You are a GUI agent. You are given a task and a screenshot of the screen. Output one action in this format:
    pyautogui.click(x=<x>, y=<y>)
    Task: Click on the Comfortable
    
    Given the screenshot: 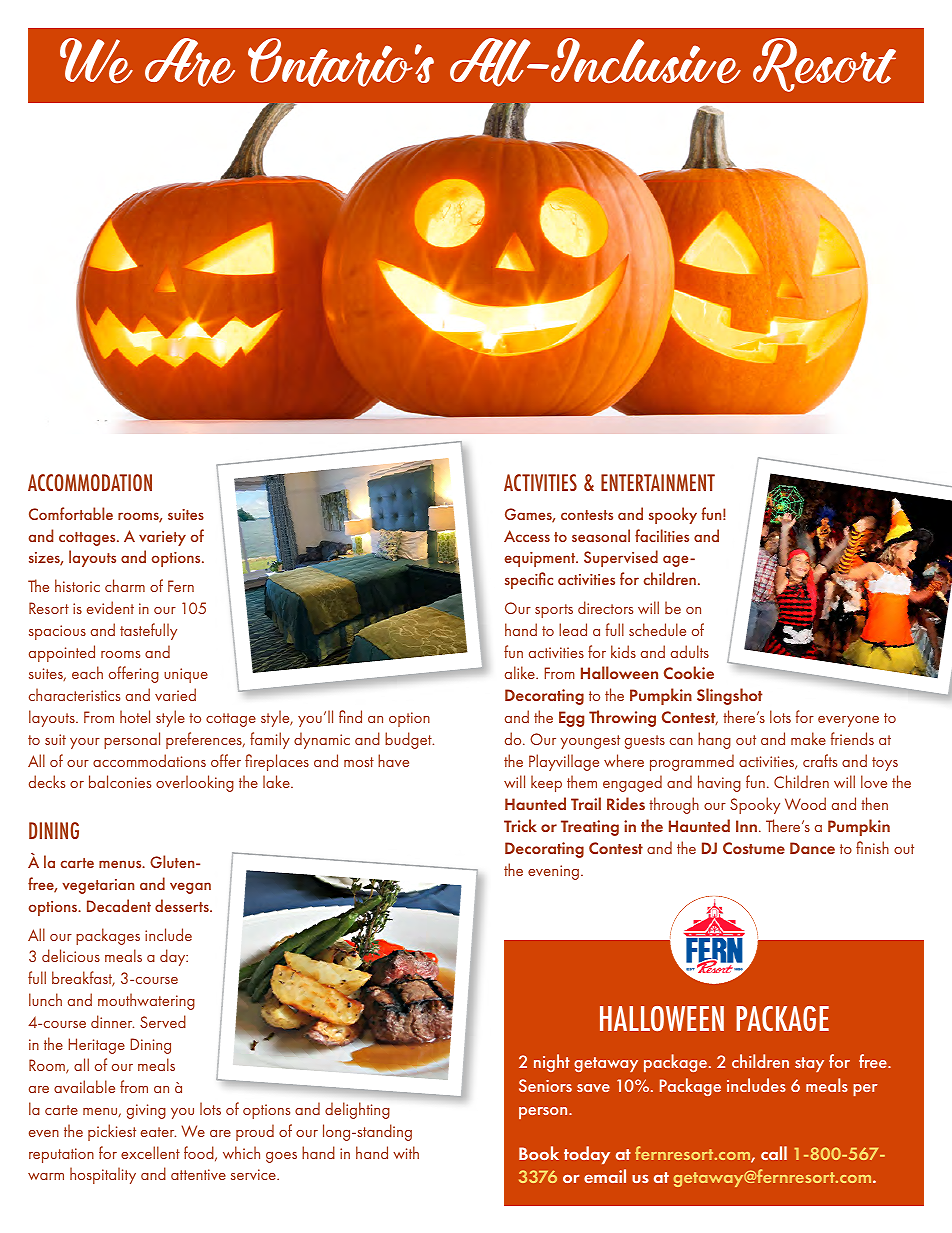 What is the action you would take?
    pyautogui.click(x=71, y=513)
